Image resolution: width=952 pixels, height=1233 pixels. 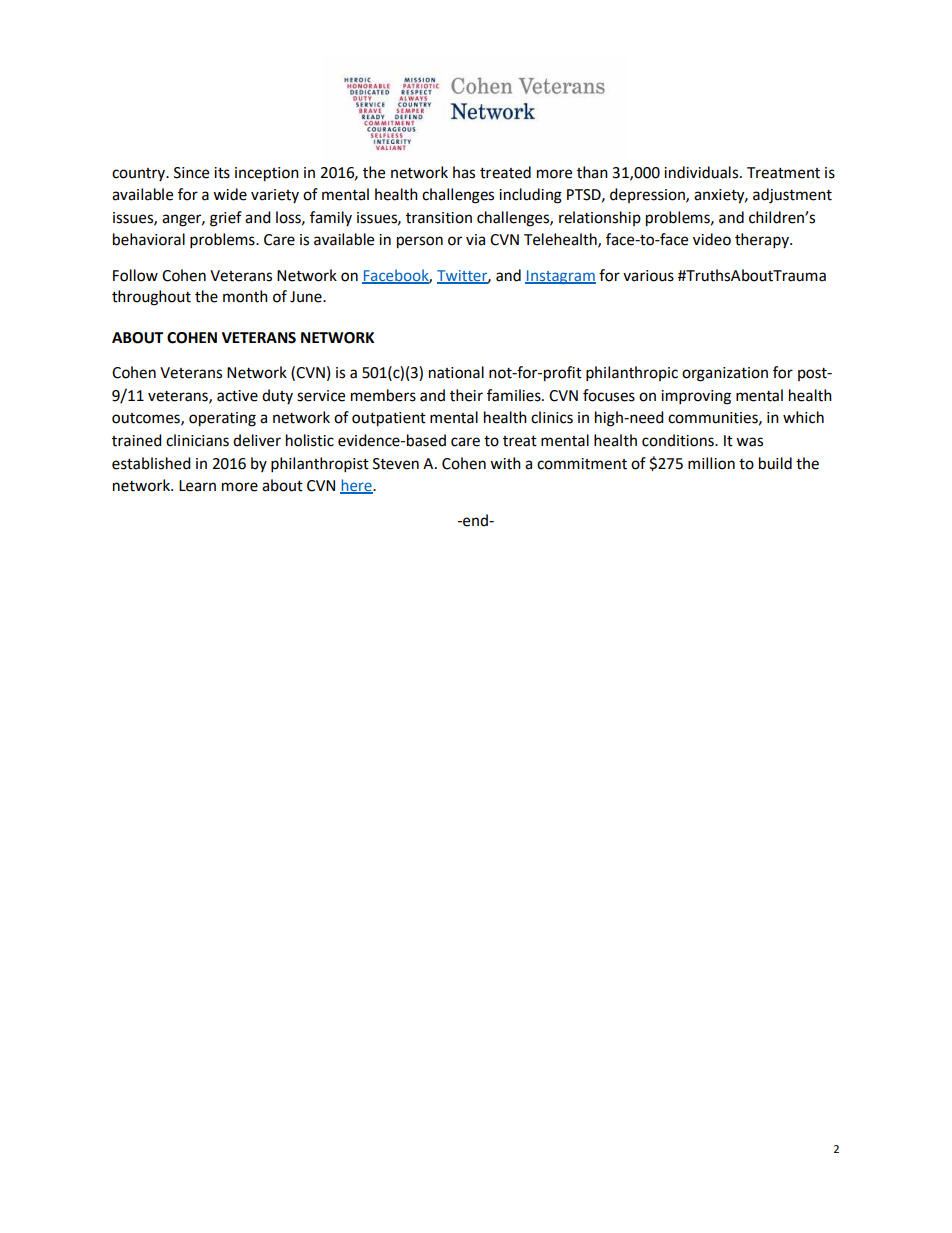 I want to click on organization, so click(x=725, y=374).
